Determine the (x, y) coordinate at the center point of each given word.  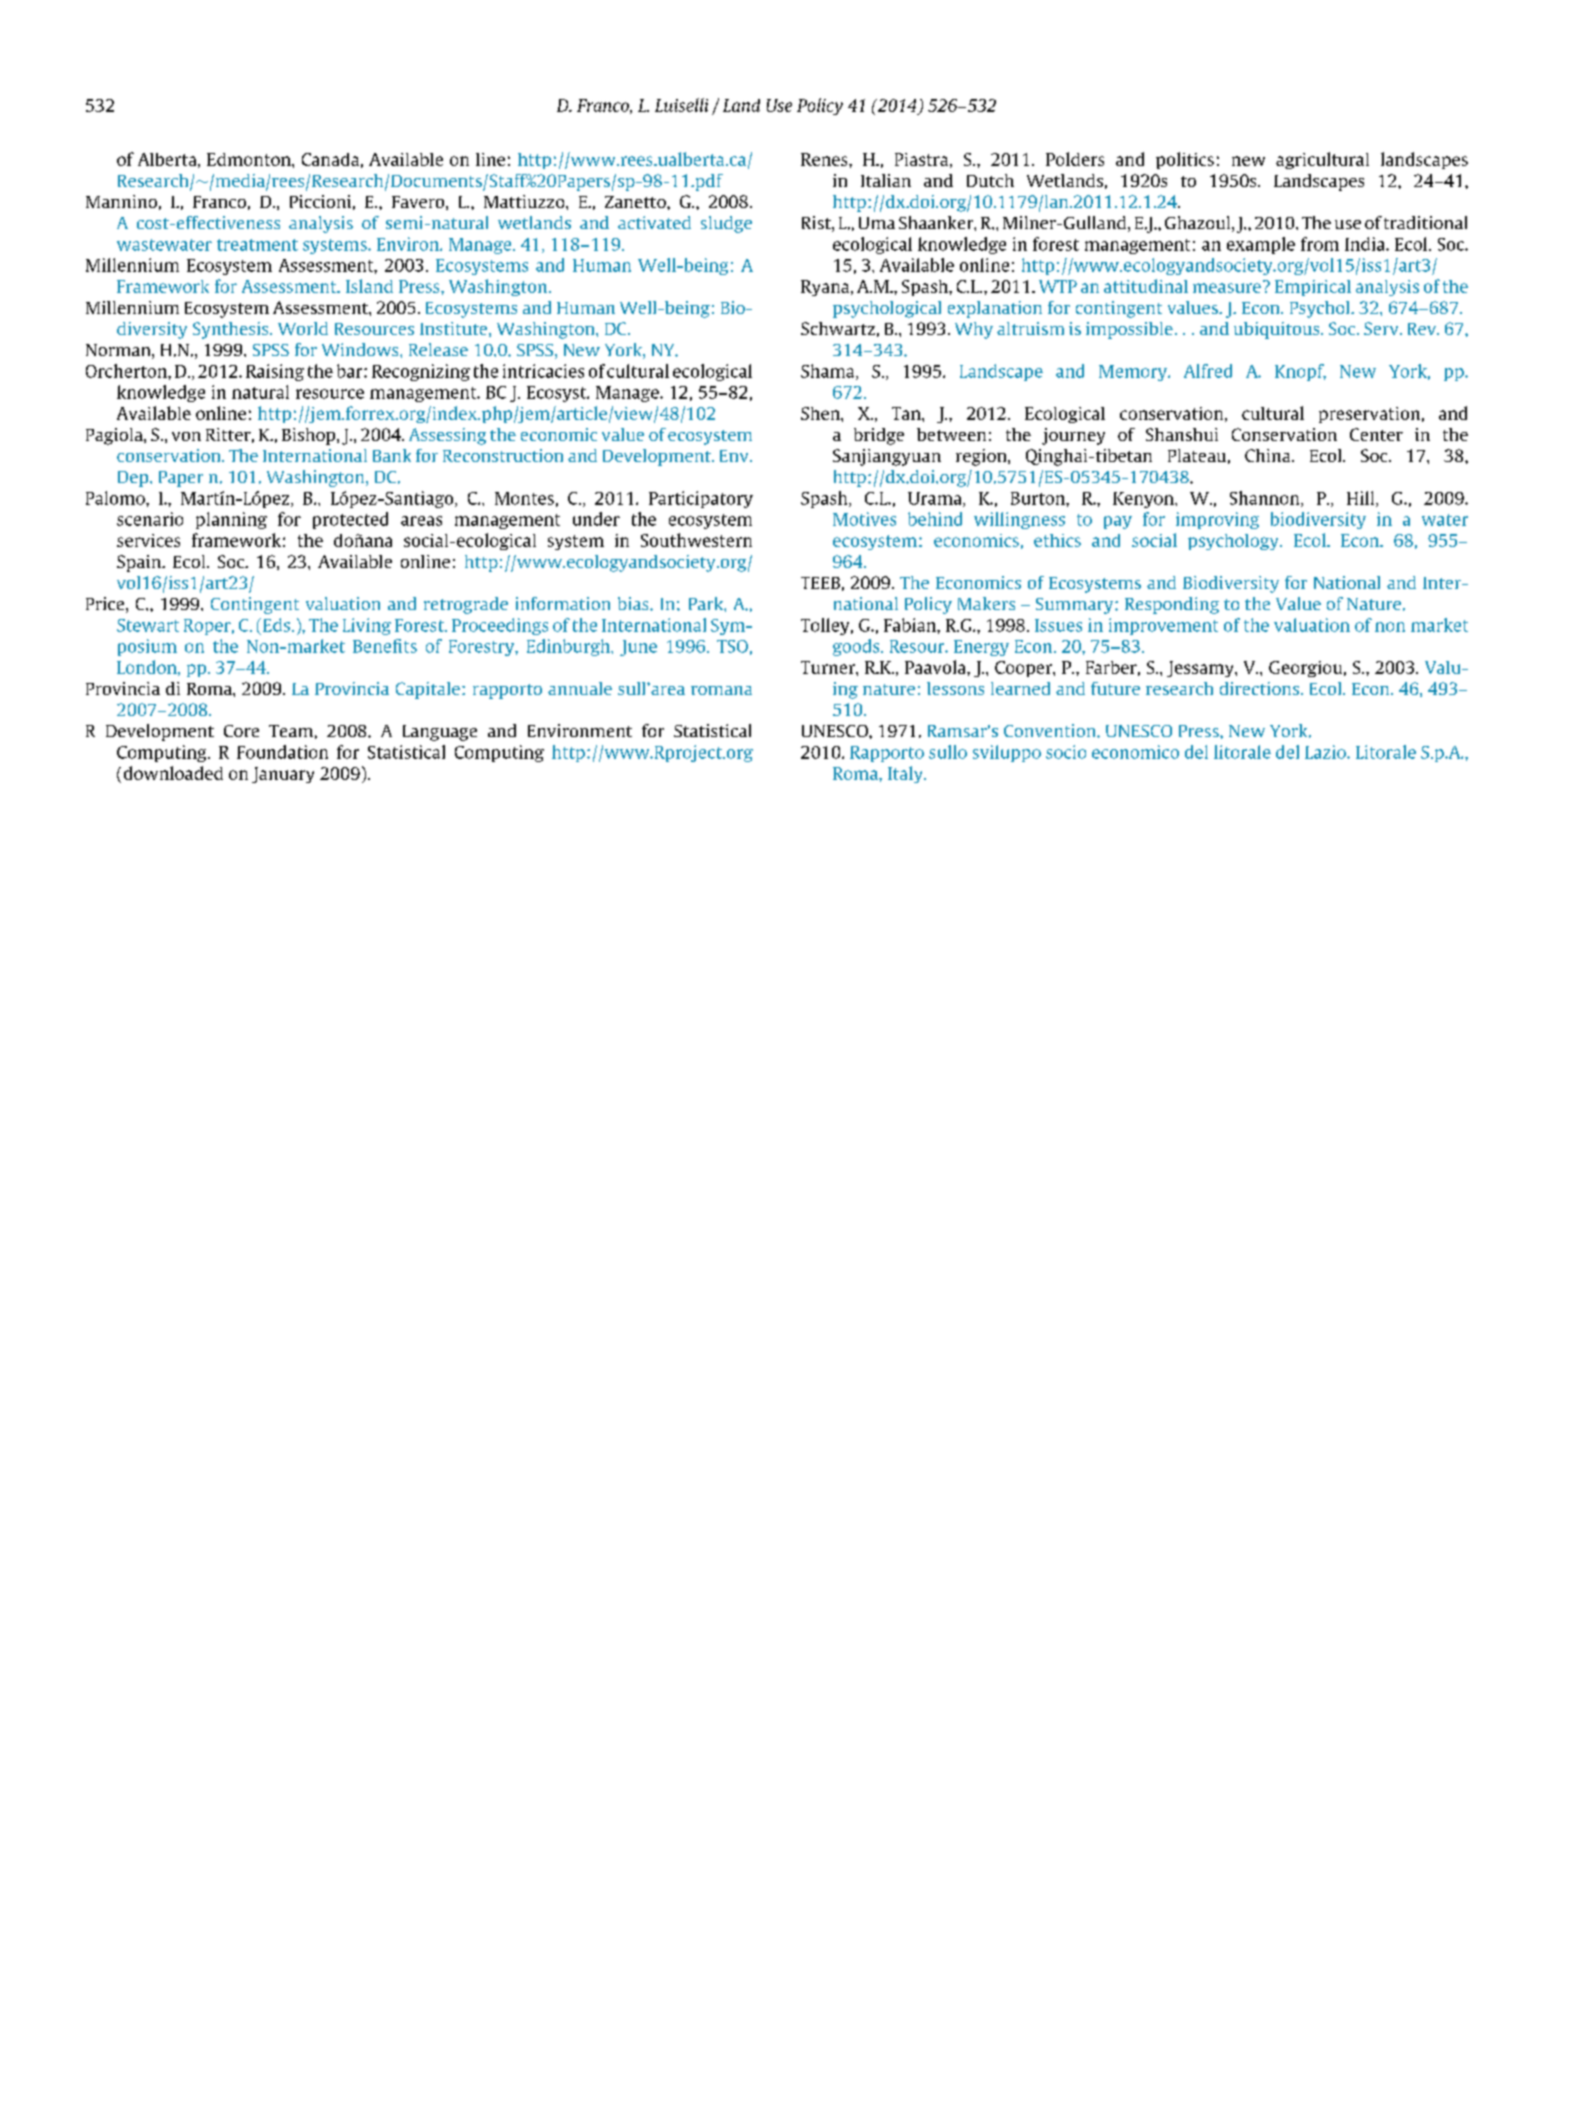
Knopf (1300, 372)
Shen (821, 413)
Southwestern (696, 540)
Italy (906, 774)
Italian (886, 180)
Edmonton (250, 159)
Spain (140, 563)
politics (1185, 160)
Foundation (282, 752)
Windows (361, 349)
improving (1217, 520)
